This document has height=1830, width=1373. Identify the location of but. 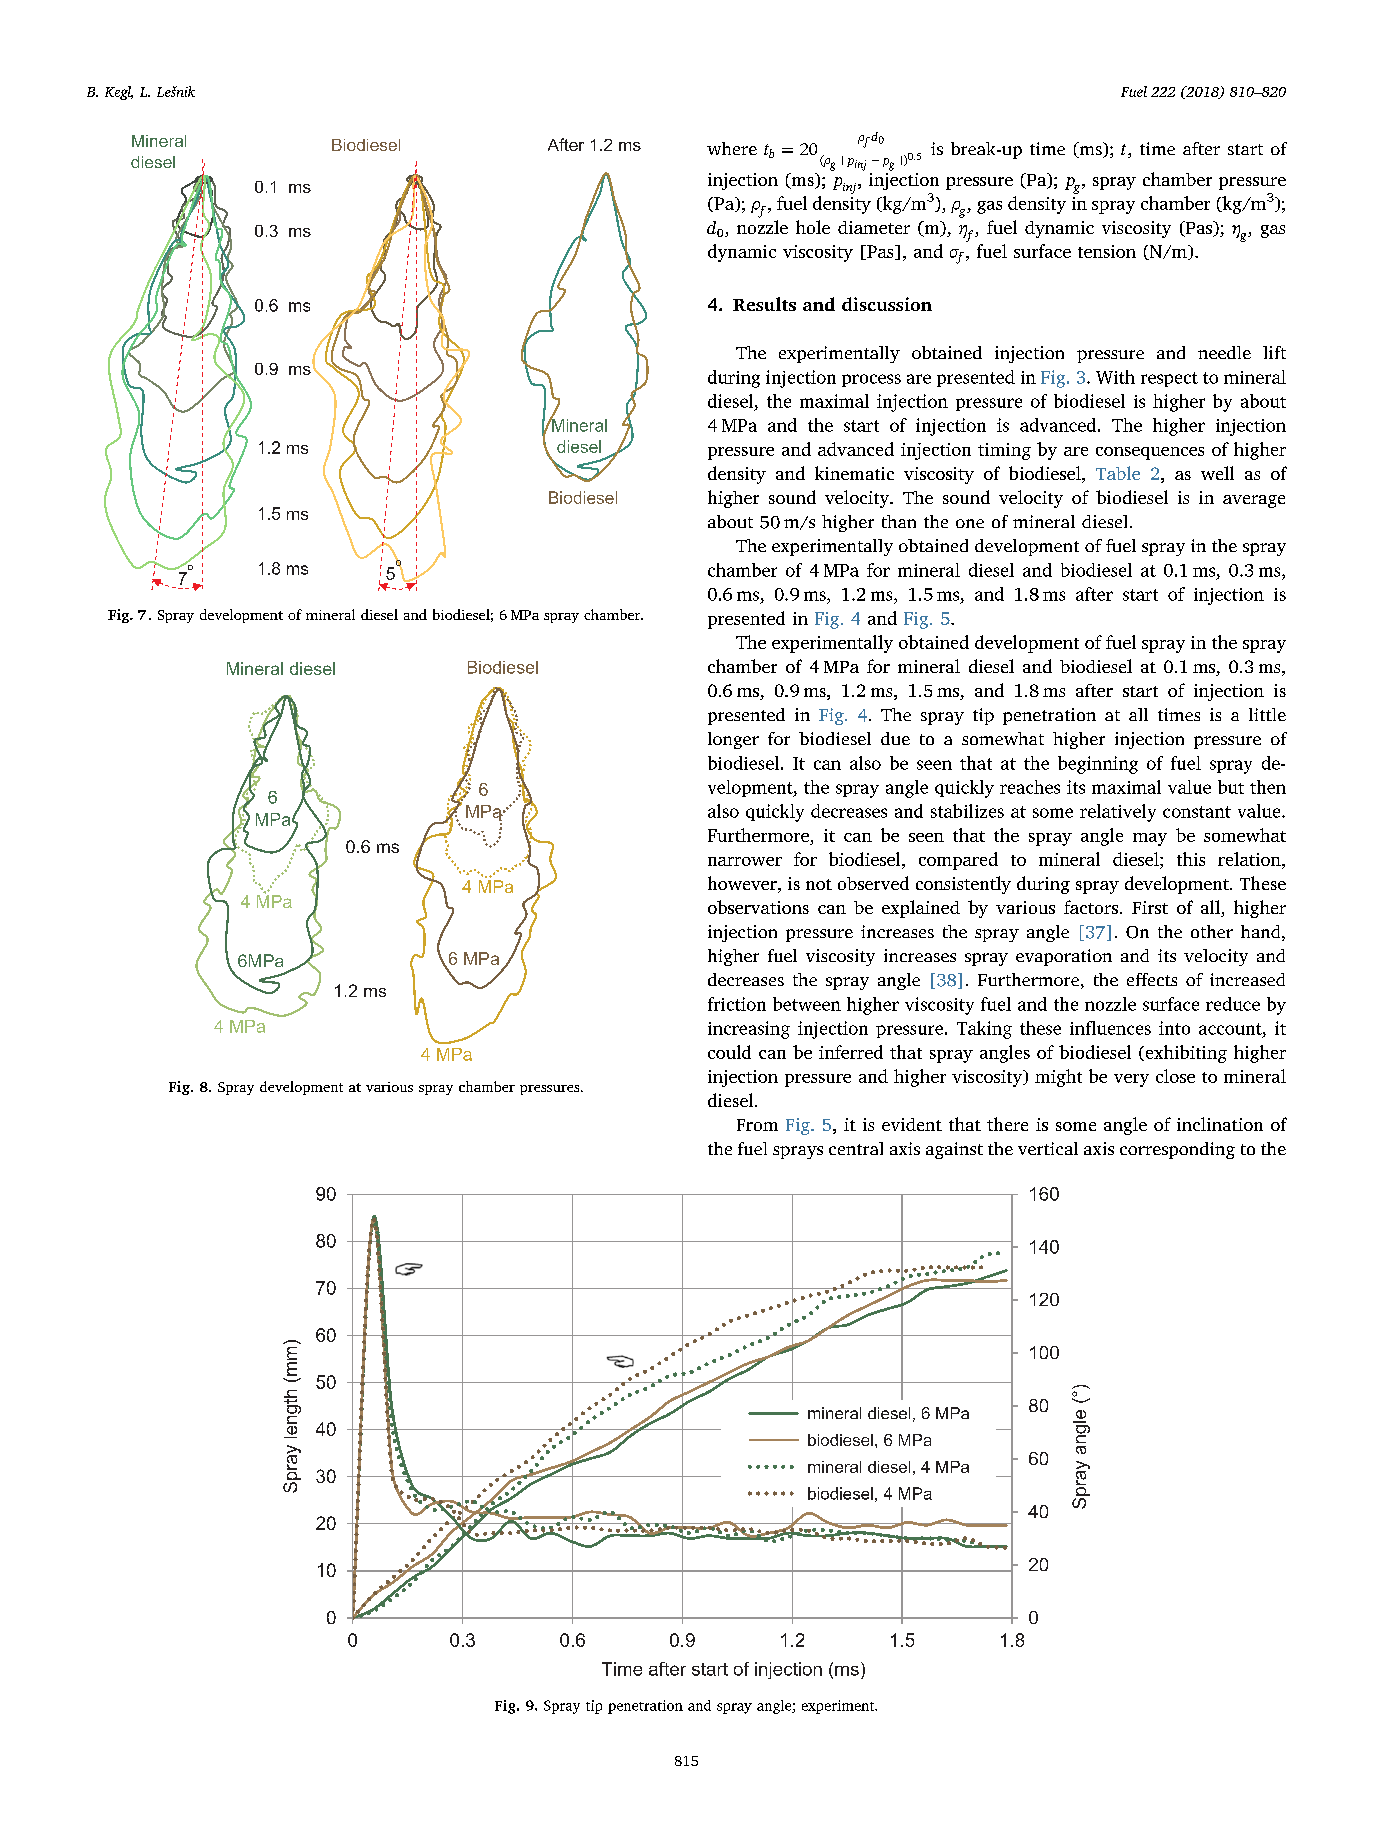
(1231, 787).
